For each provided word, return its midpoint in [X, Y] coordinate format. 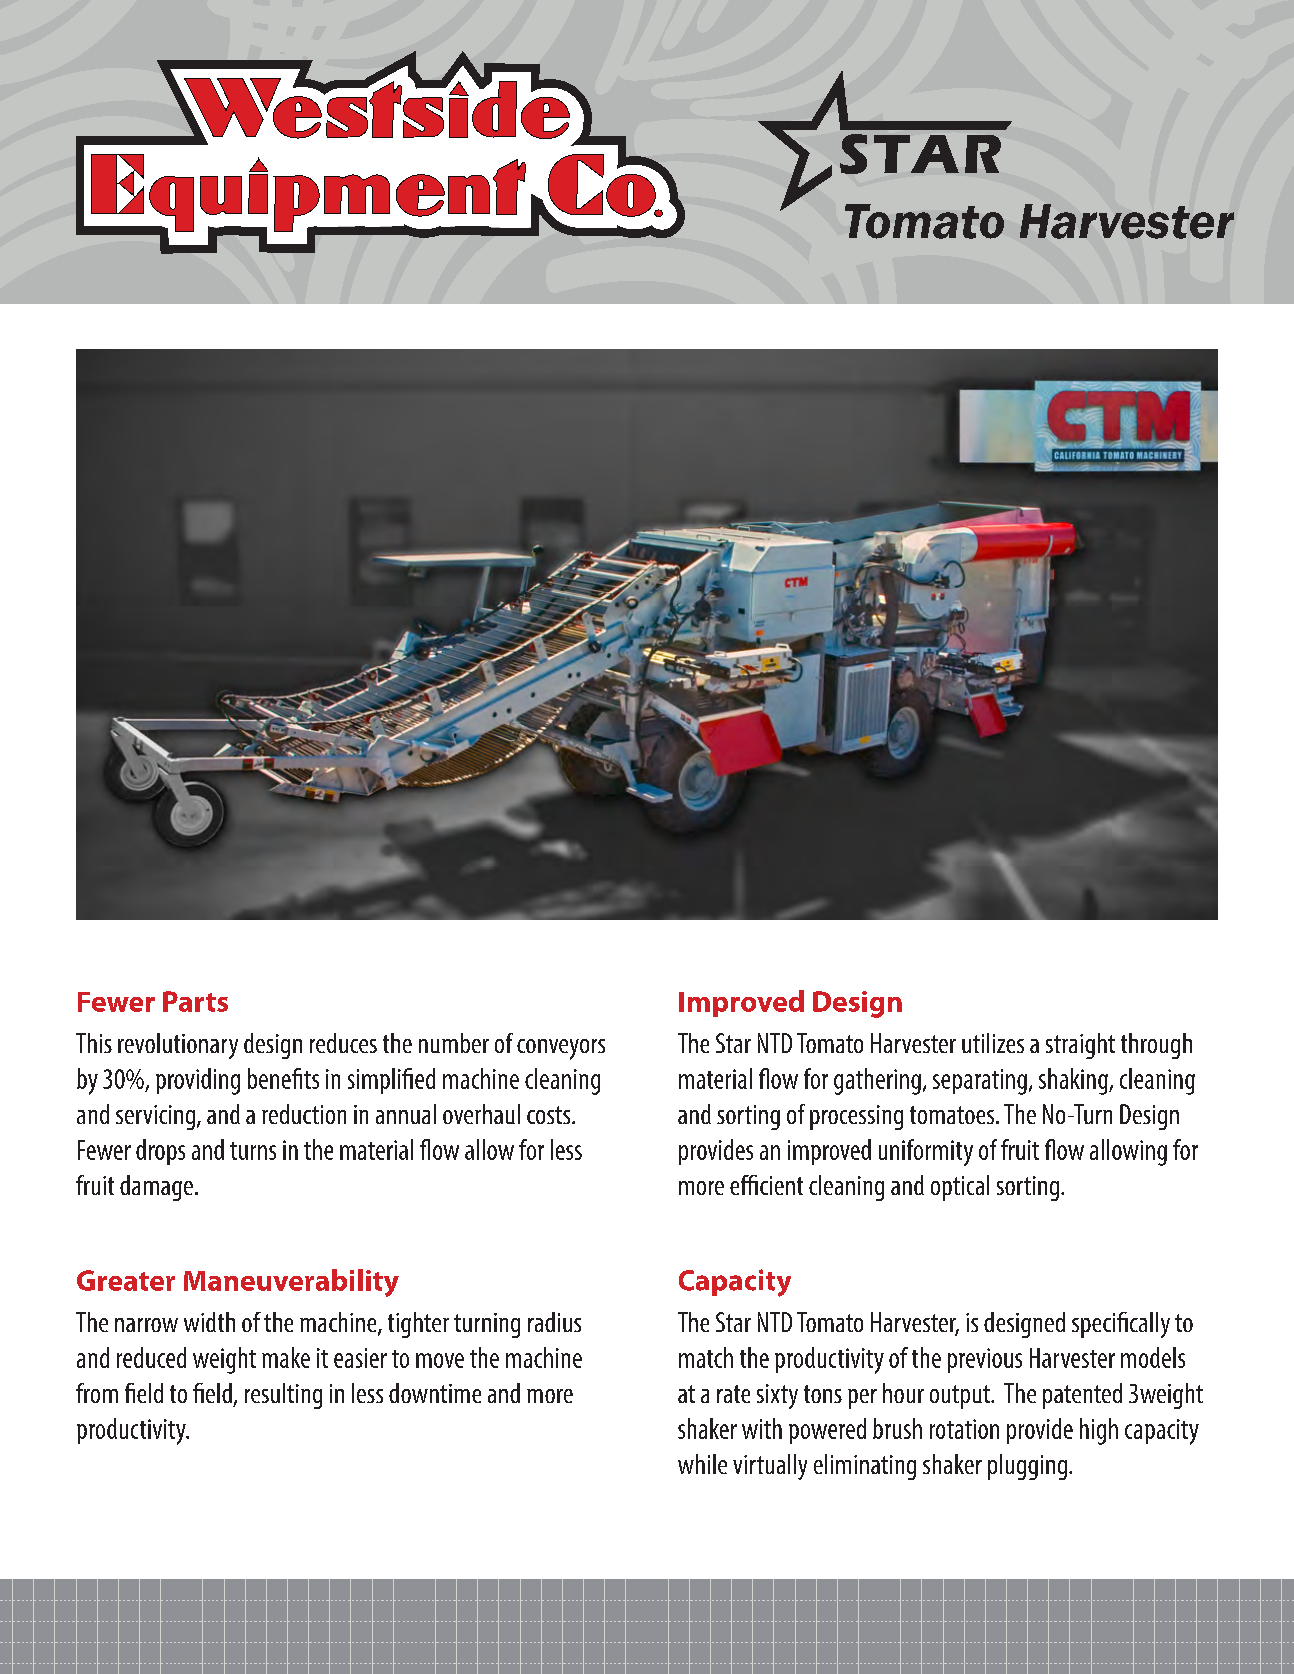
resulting [283, 1396]
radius [554, 1322]
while [702, 1464]
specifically [1121, 1325]
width [209, 1322]
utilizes [993, 1043]
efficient [766, 1185]
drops [160, 1152]
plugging [1029, 1467]
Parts [195, 1001]
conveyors [561, 1049]
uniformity [926, 1152]
